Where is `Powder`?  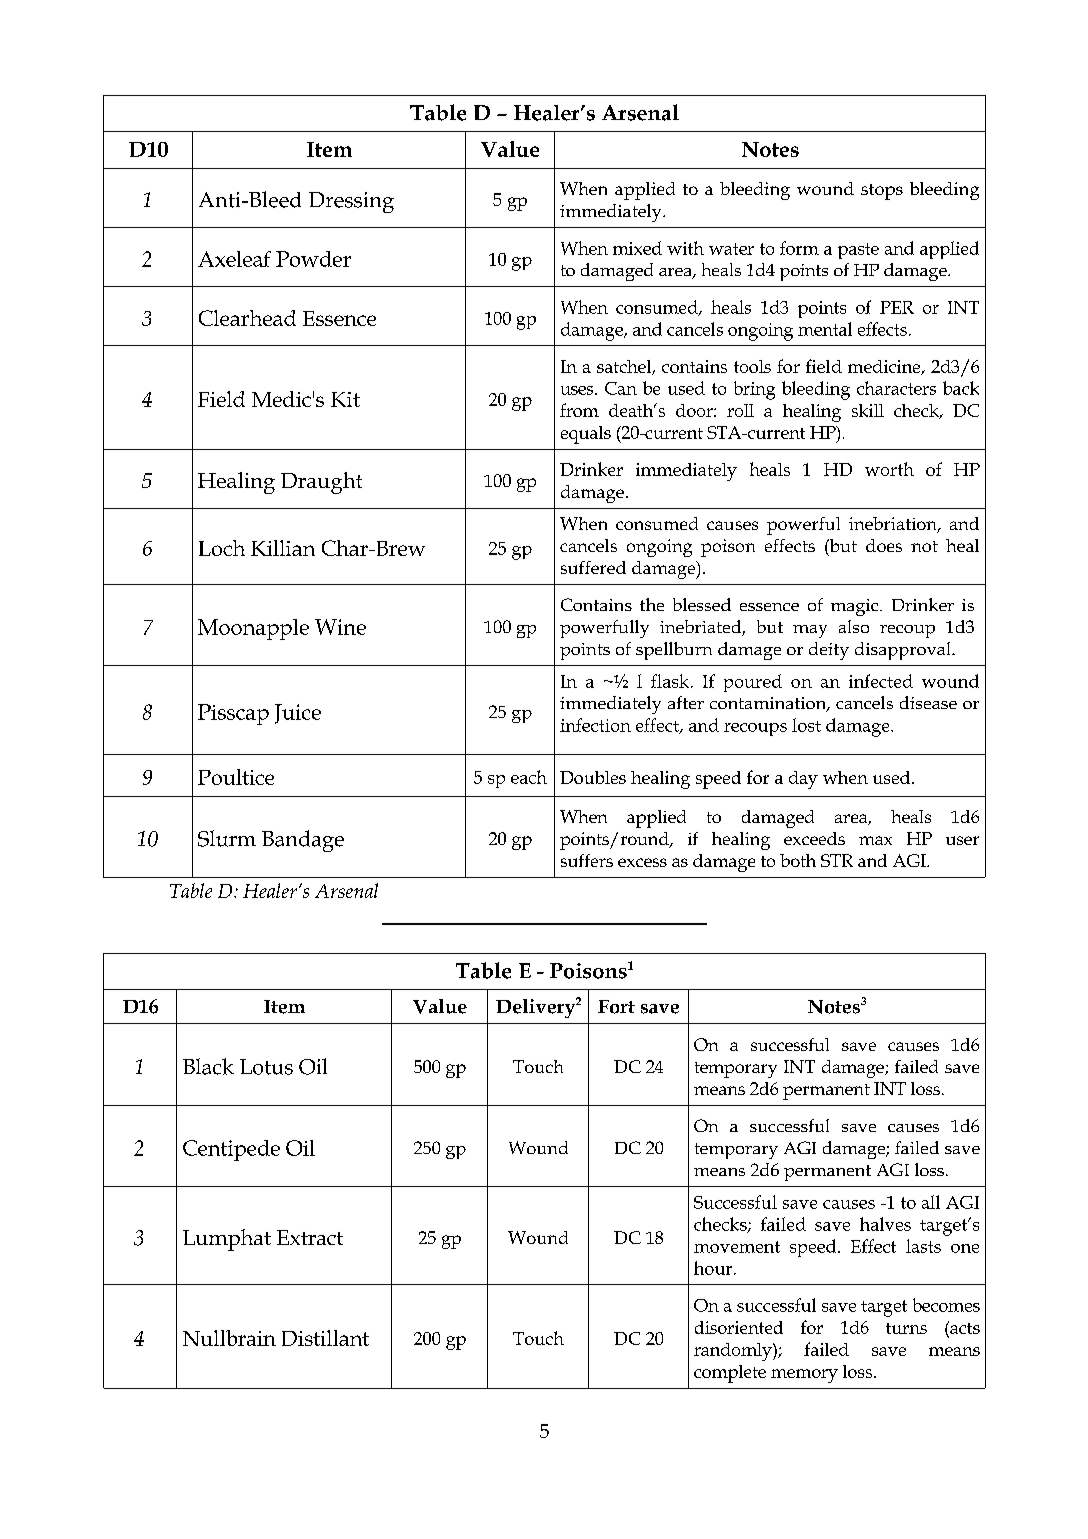 Powder is located at coordinates (313, 259).
